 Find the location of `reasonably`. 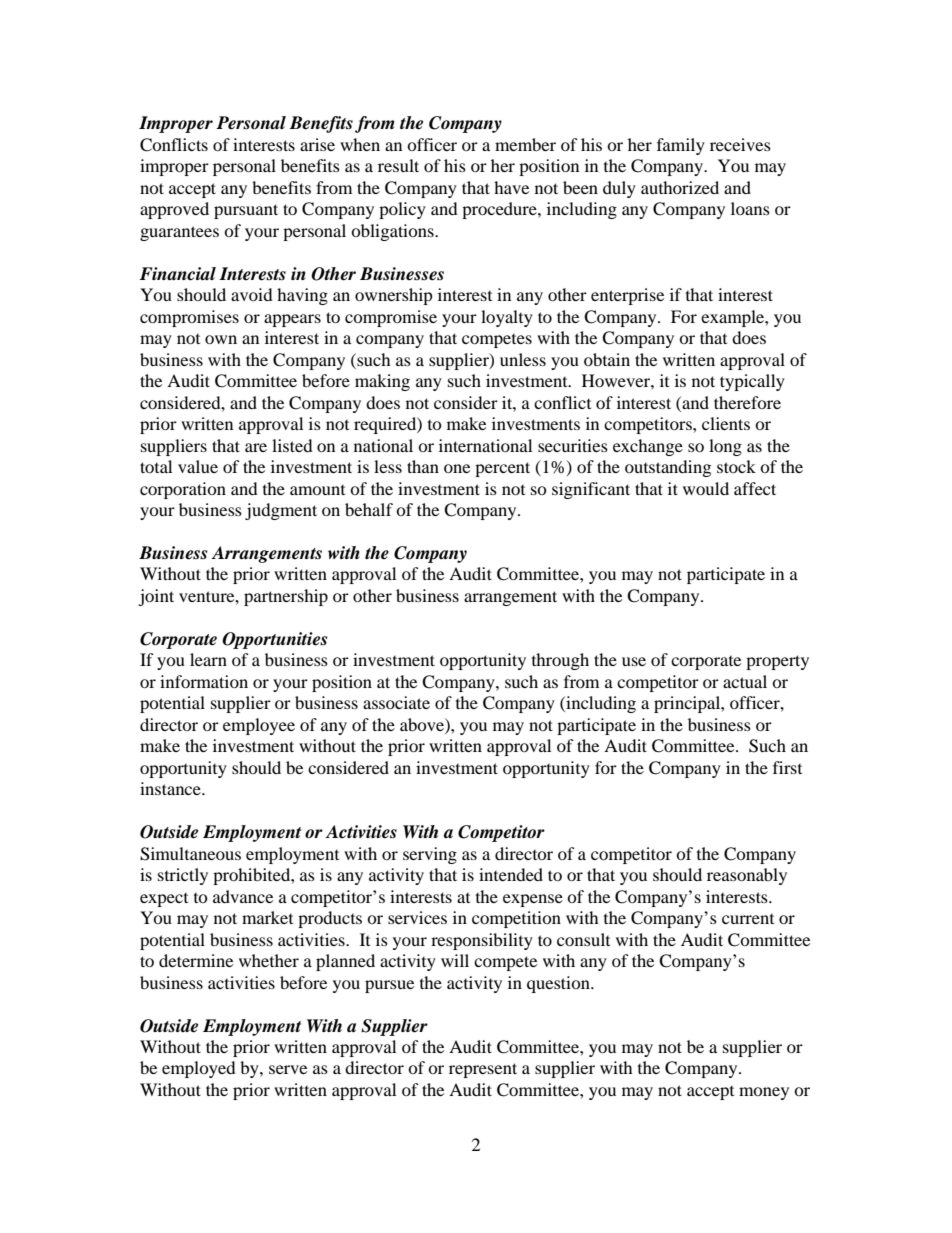

reasonably is located at coordinates (747, 876).
